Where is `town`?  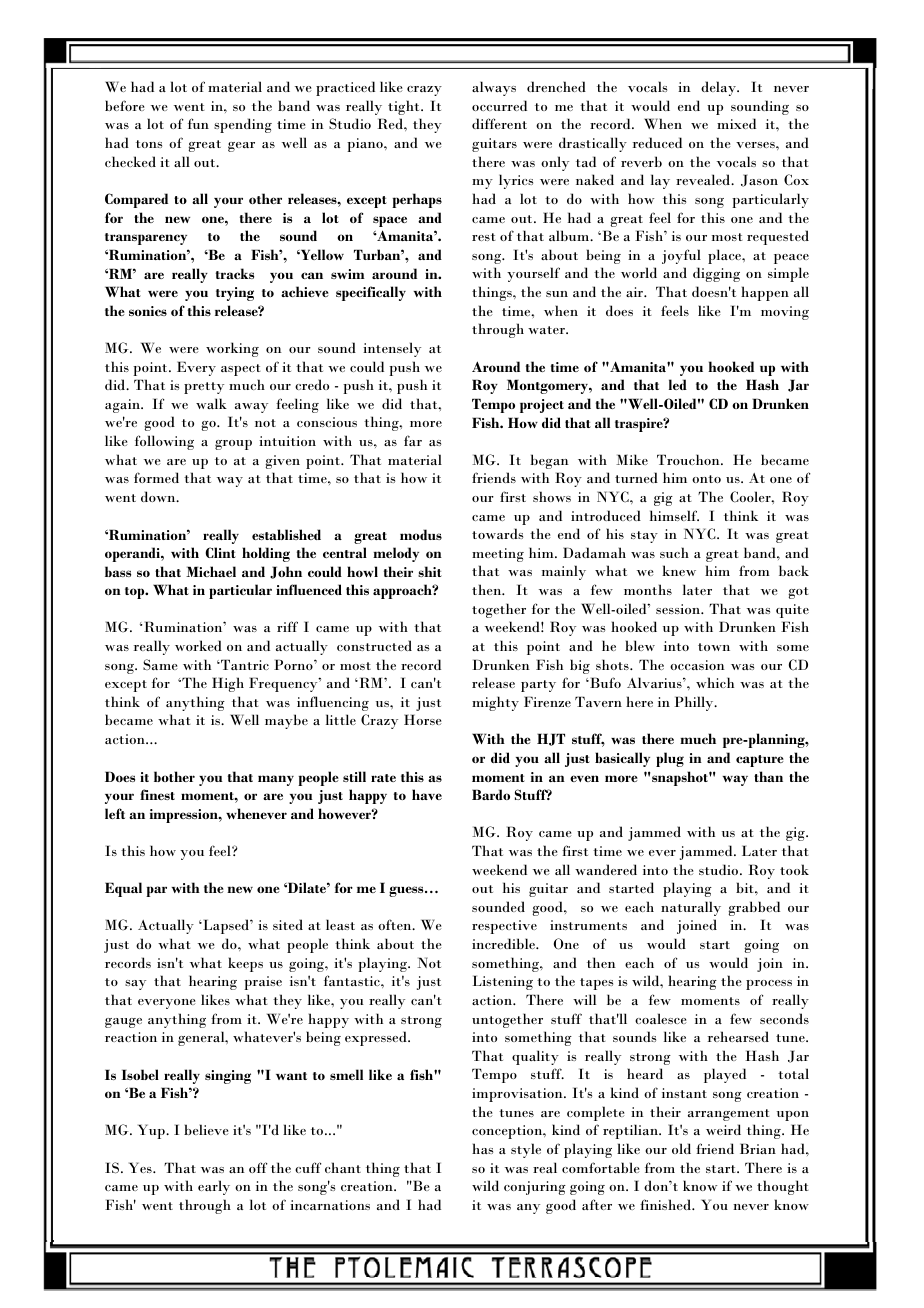 town is located at coordinates (714, 647).
